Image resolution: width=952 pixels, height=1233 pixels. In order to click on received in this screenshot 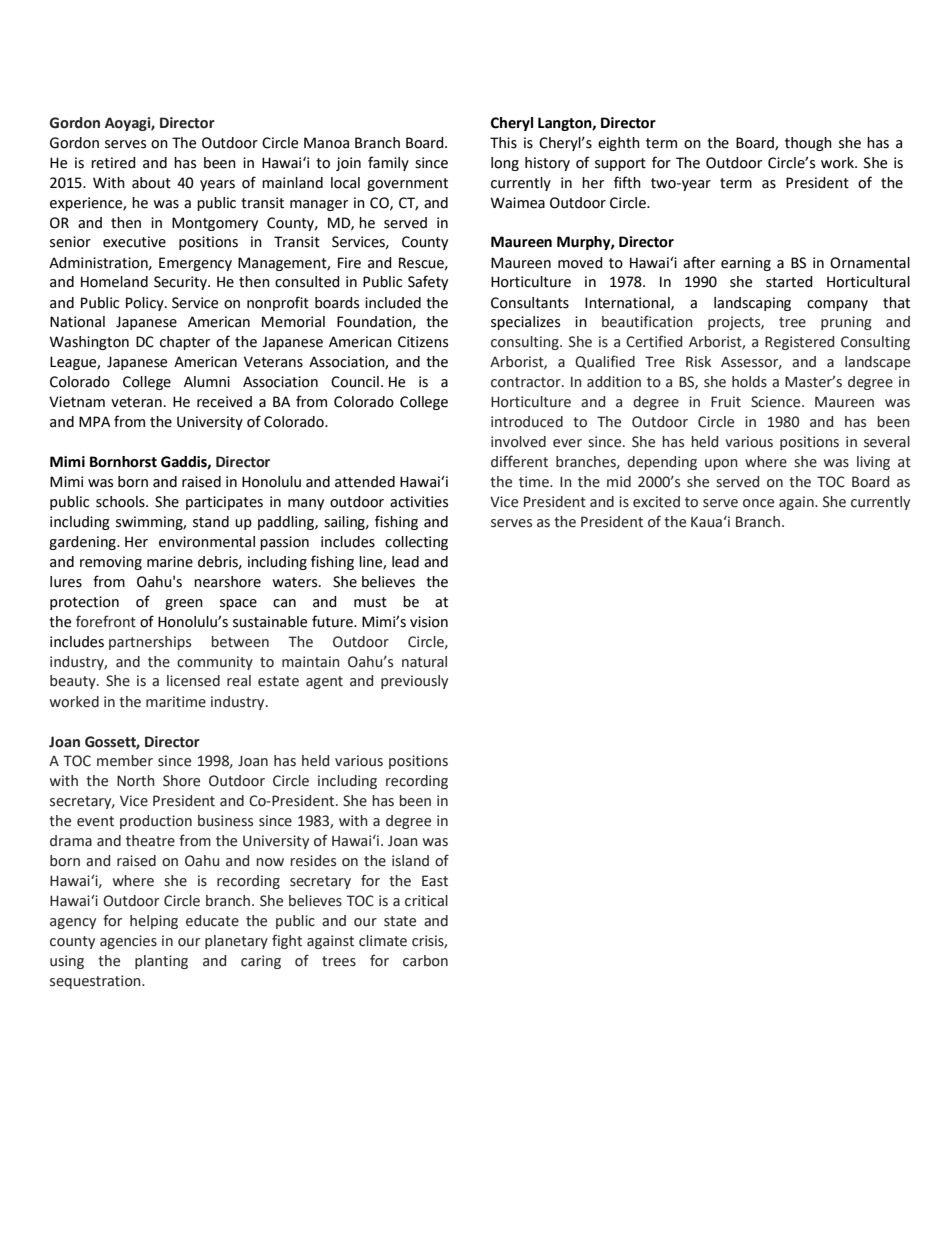, I will do `click(224, 402)`.
